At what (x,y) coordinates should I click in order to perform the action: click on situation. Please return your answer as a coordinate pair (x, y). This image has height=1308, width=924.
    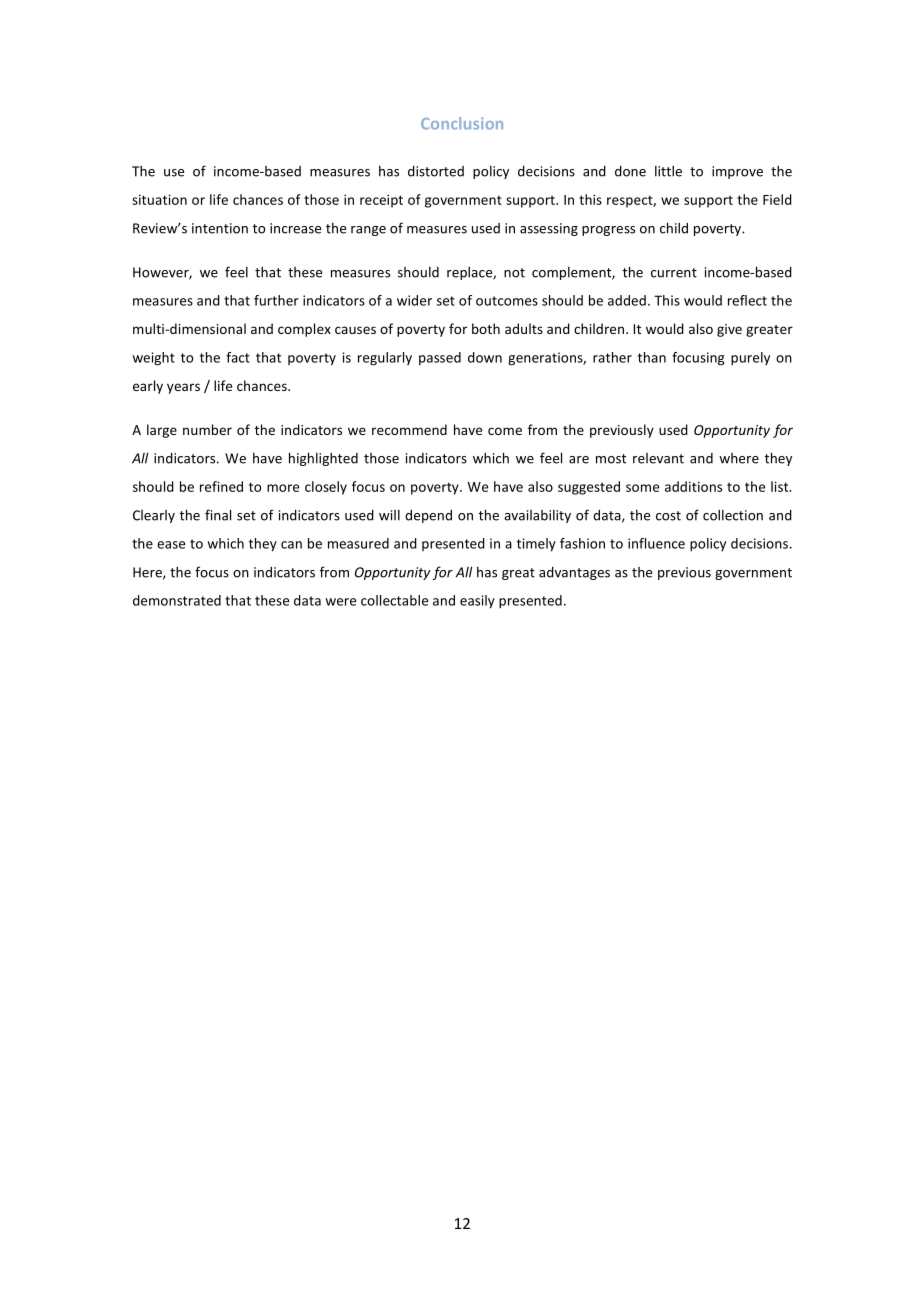
    Looking at the image, I should click on (159, 199).
